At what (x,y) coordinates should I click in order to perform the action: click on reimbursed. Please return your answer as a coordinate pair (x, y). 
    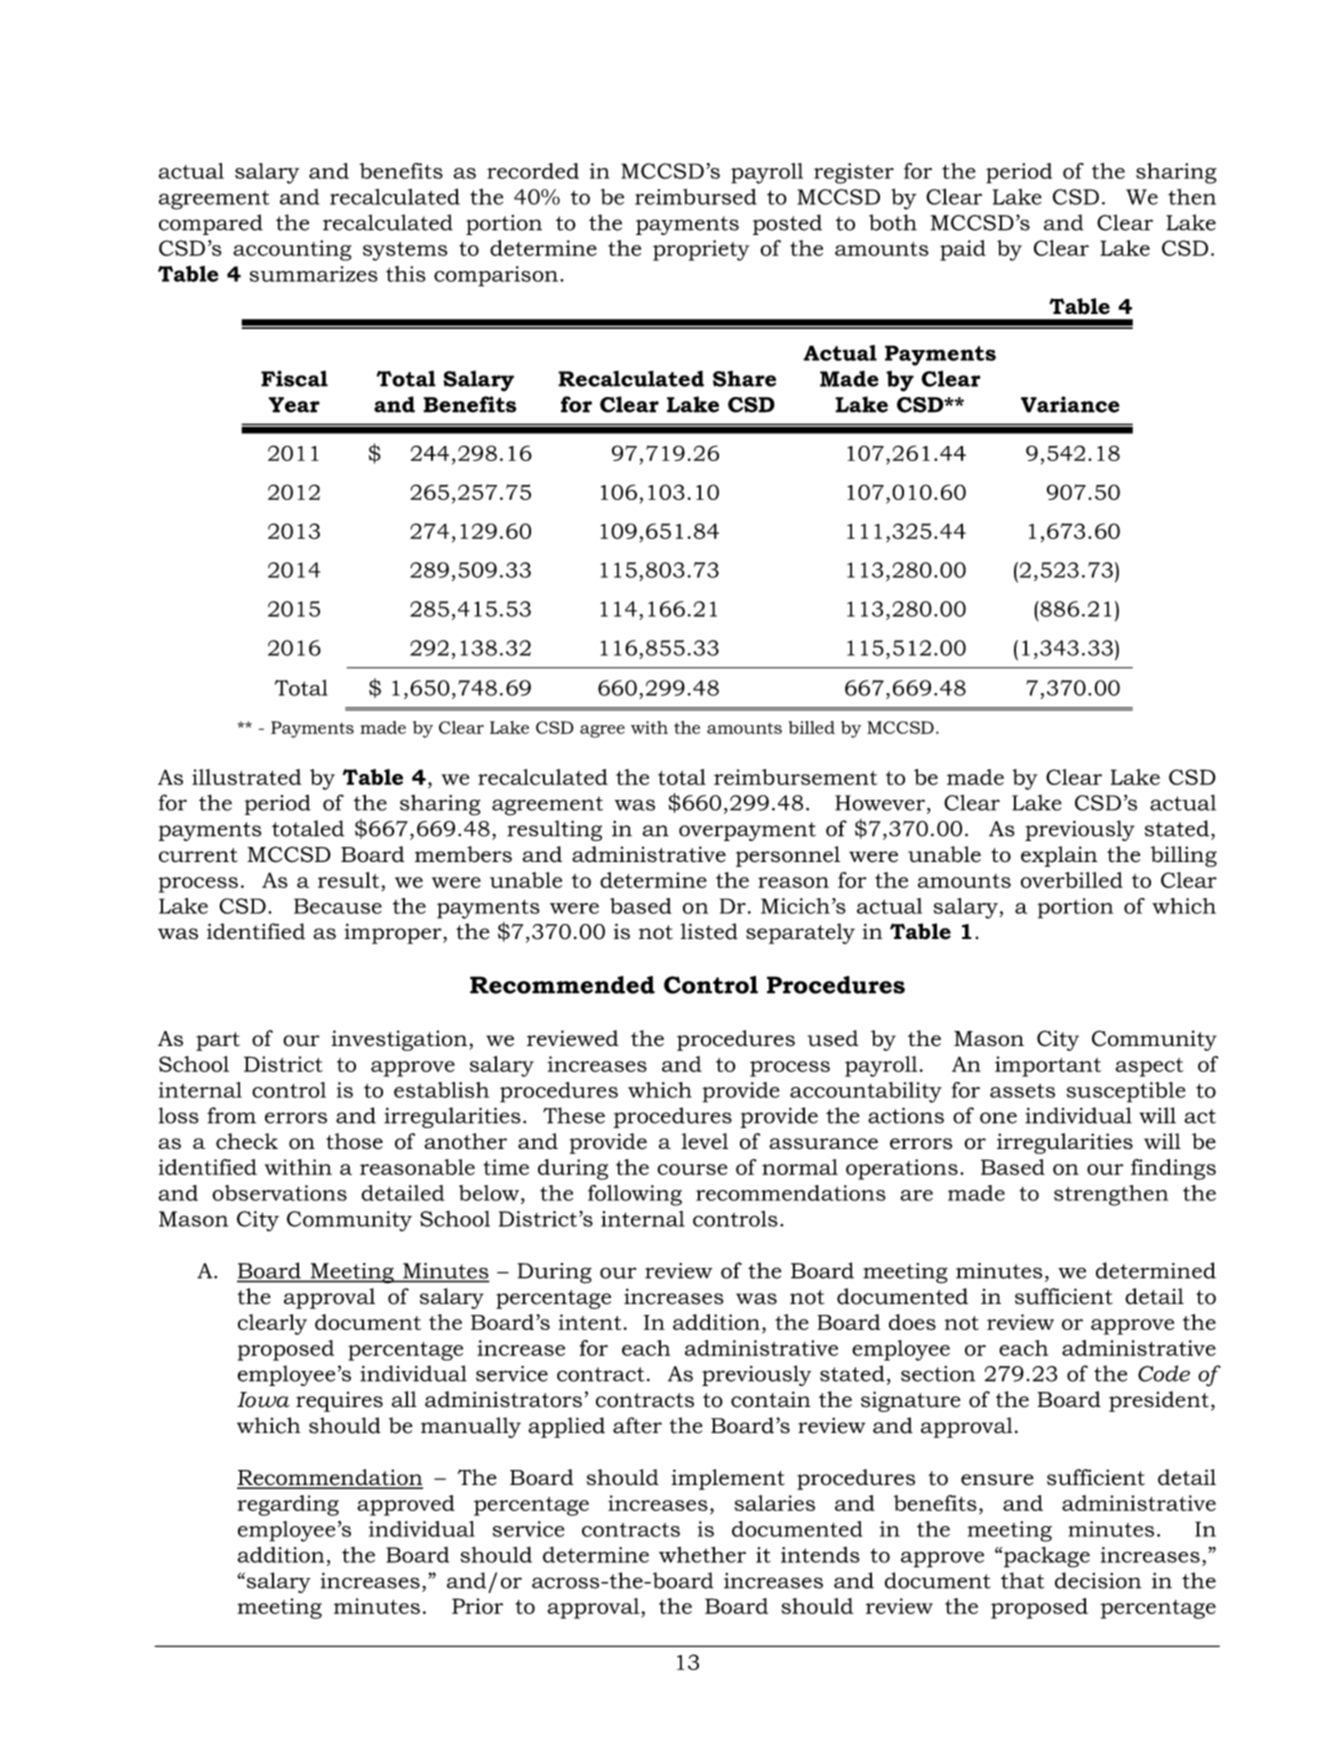
    Looking at the image, I should click on (696, 197).
